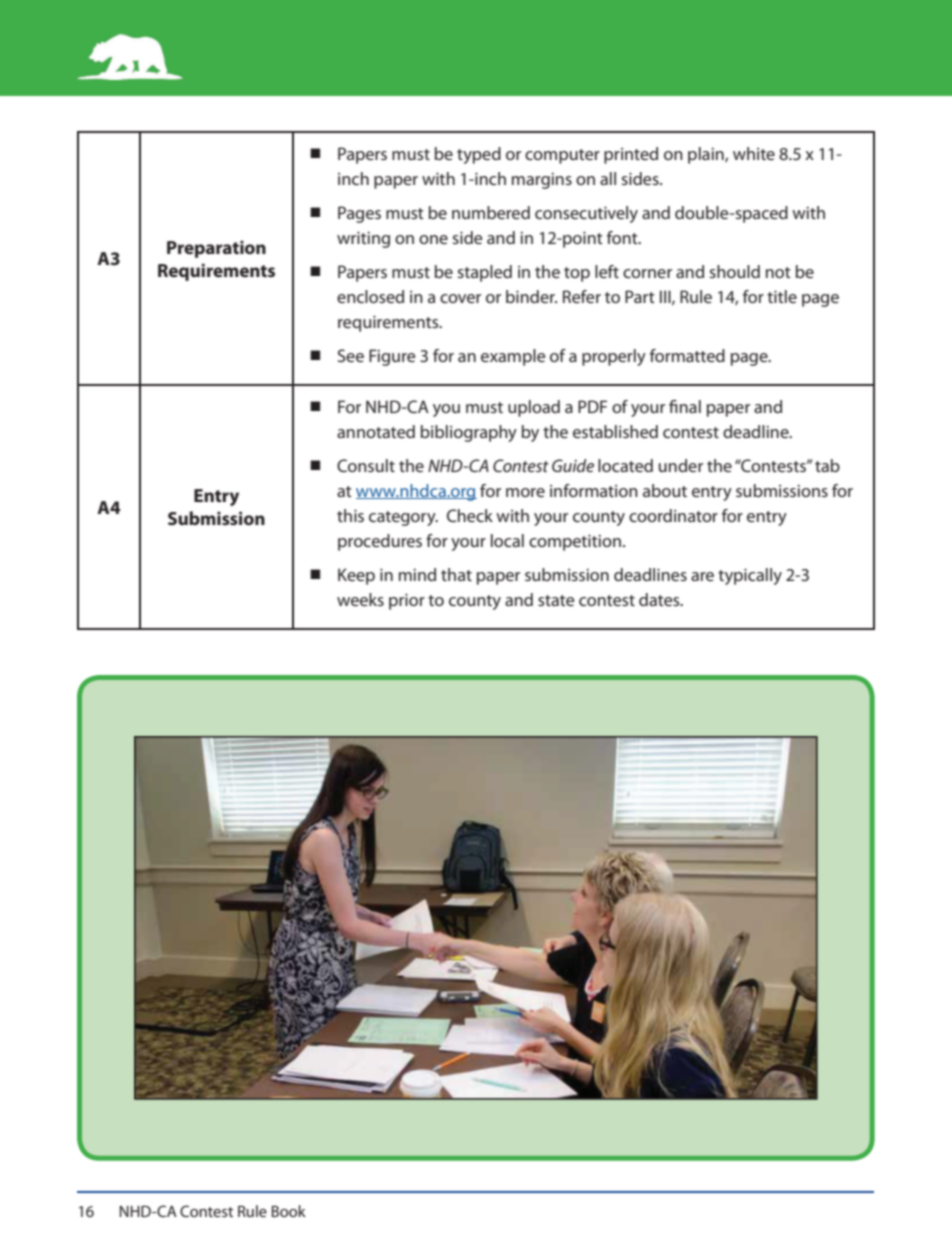  Describe the element at coordinates (750, 576) in the screenshot. I see `typically` at that location.
